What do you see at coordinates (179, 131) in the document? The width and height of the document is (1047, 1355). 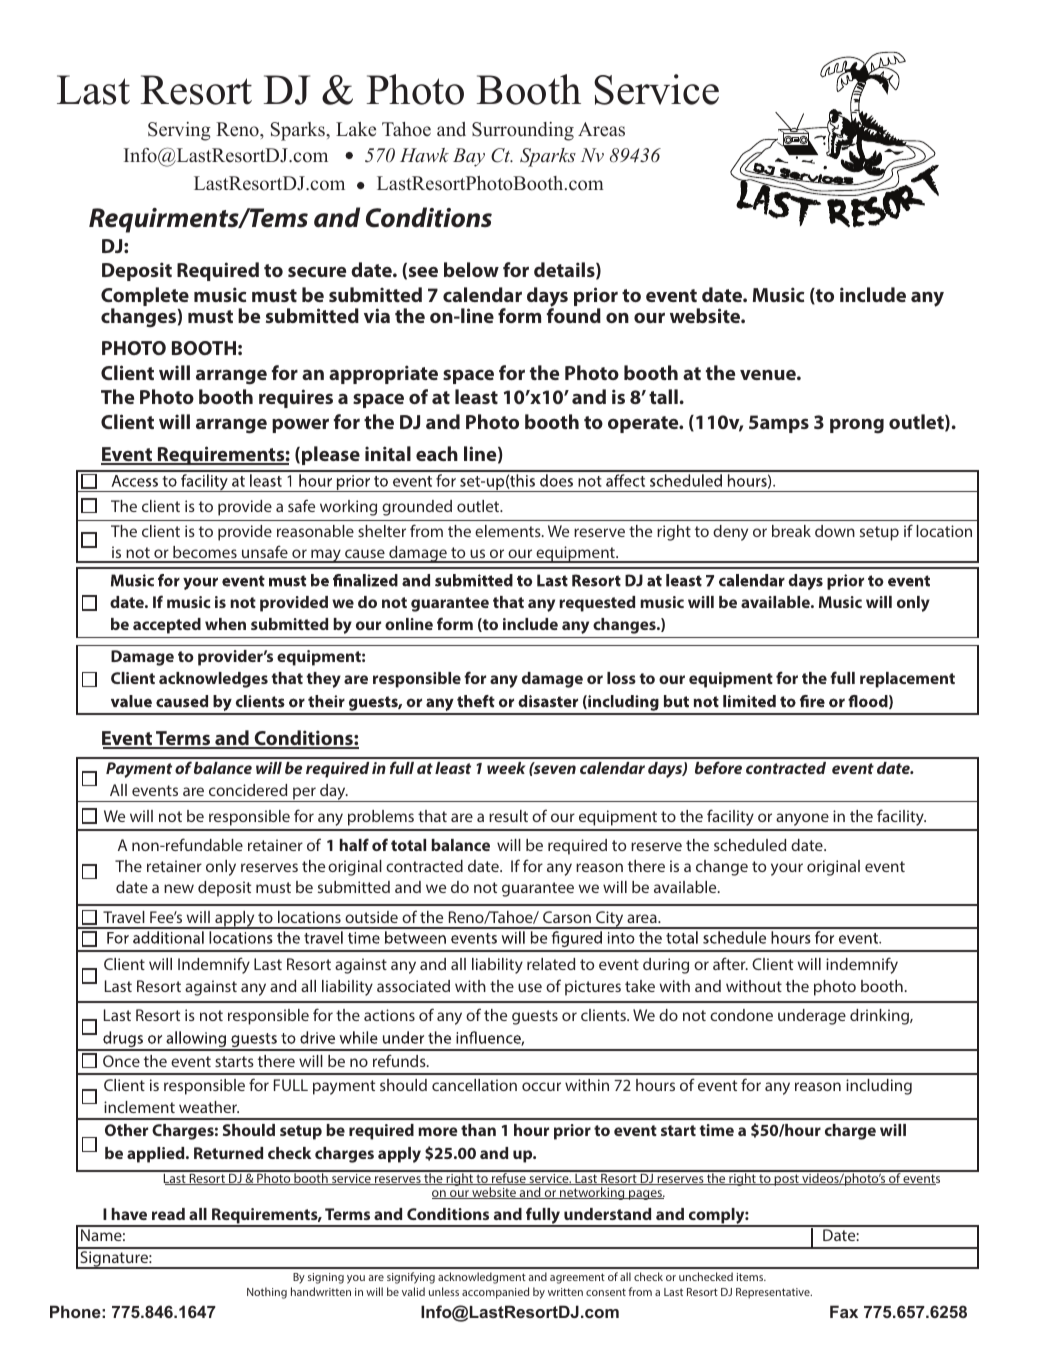 I see `Serving` at bounding box center [179, 131].
